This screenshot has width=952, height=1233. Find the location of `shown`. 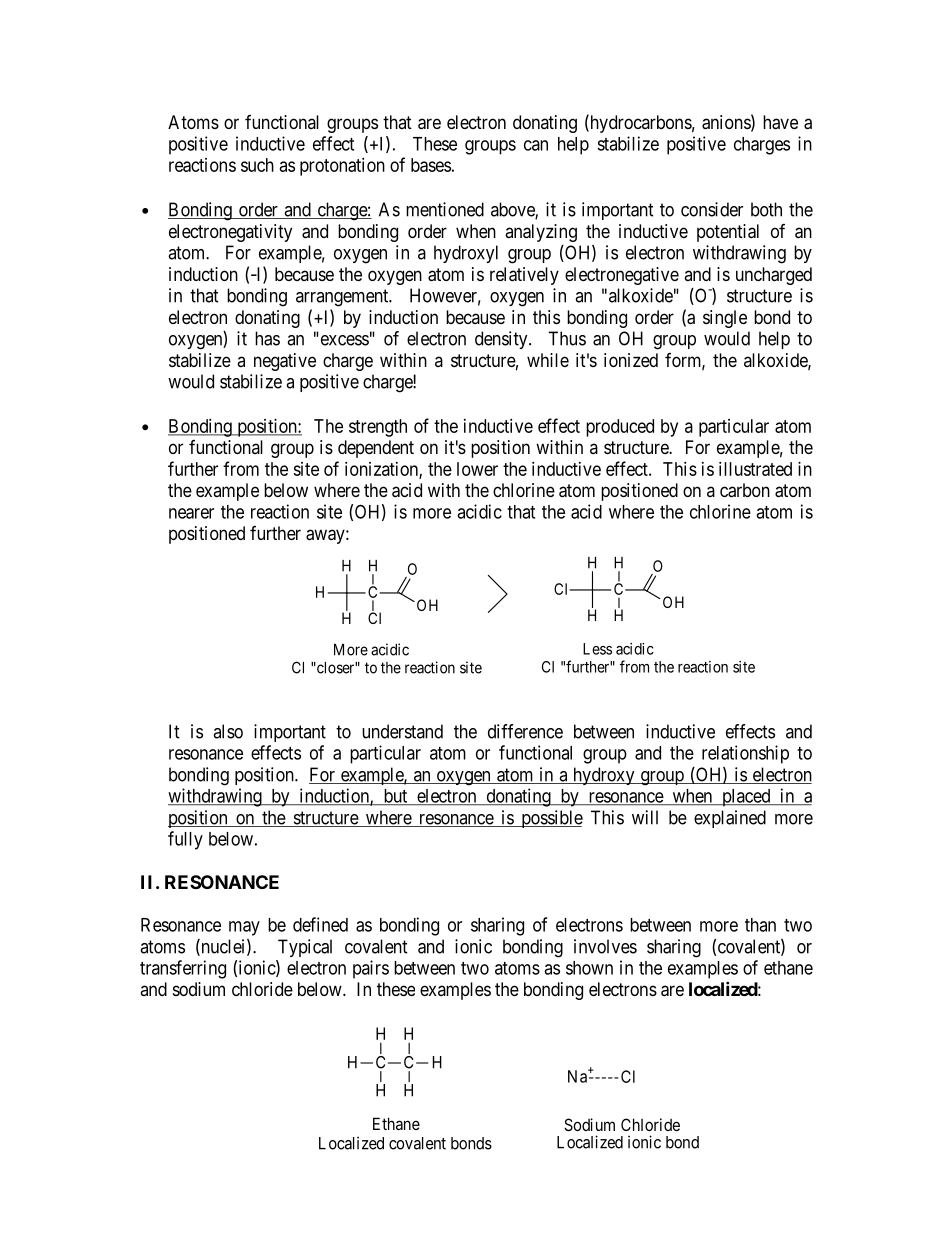

shown is located at coordinates (589, 968).
